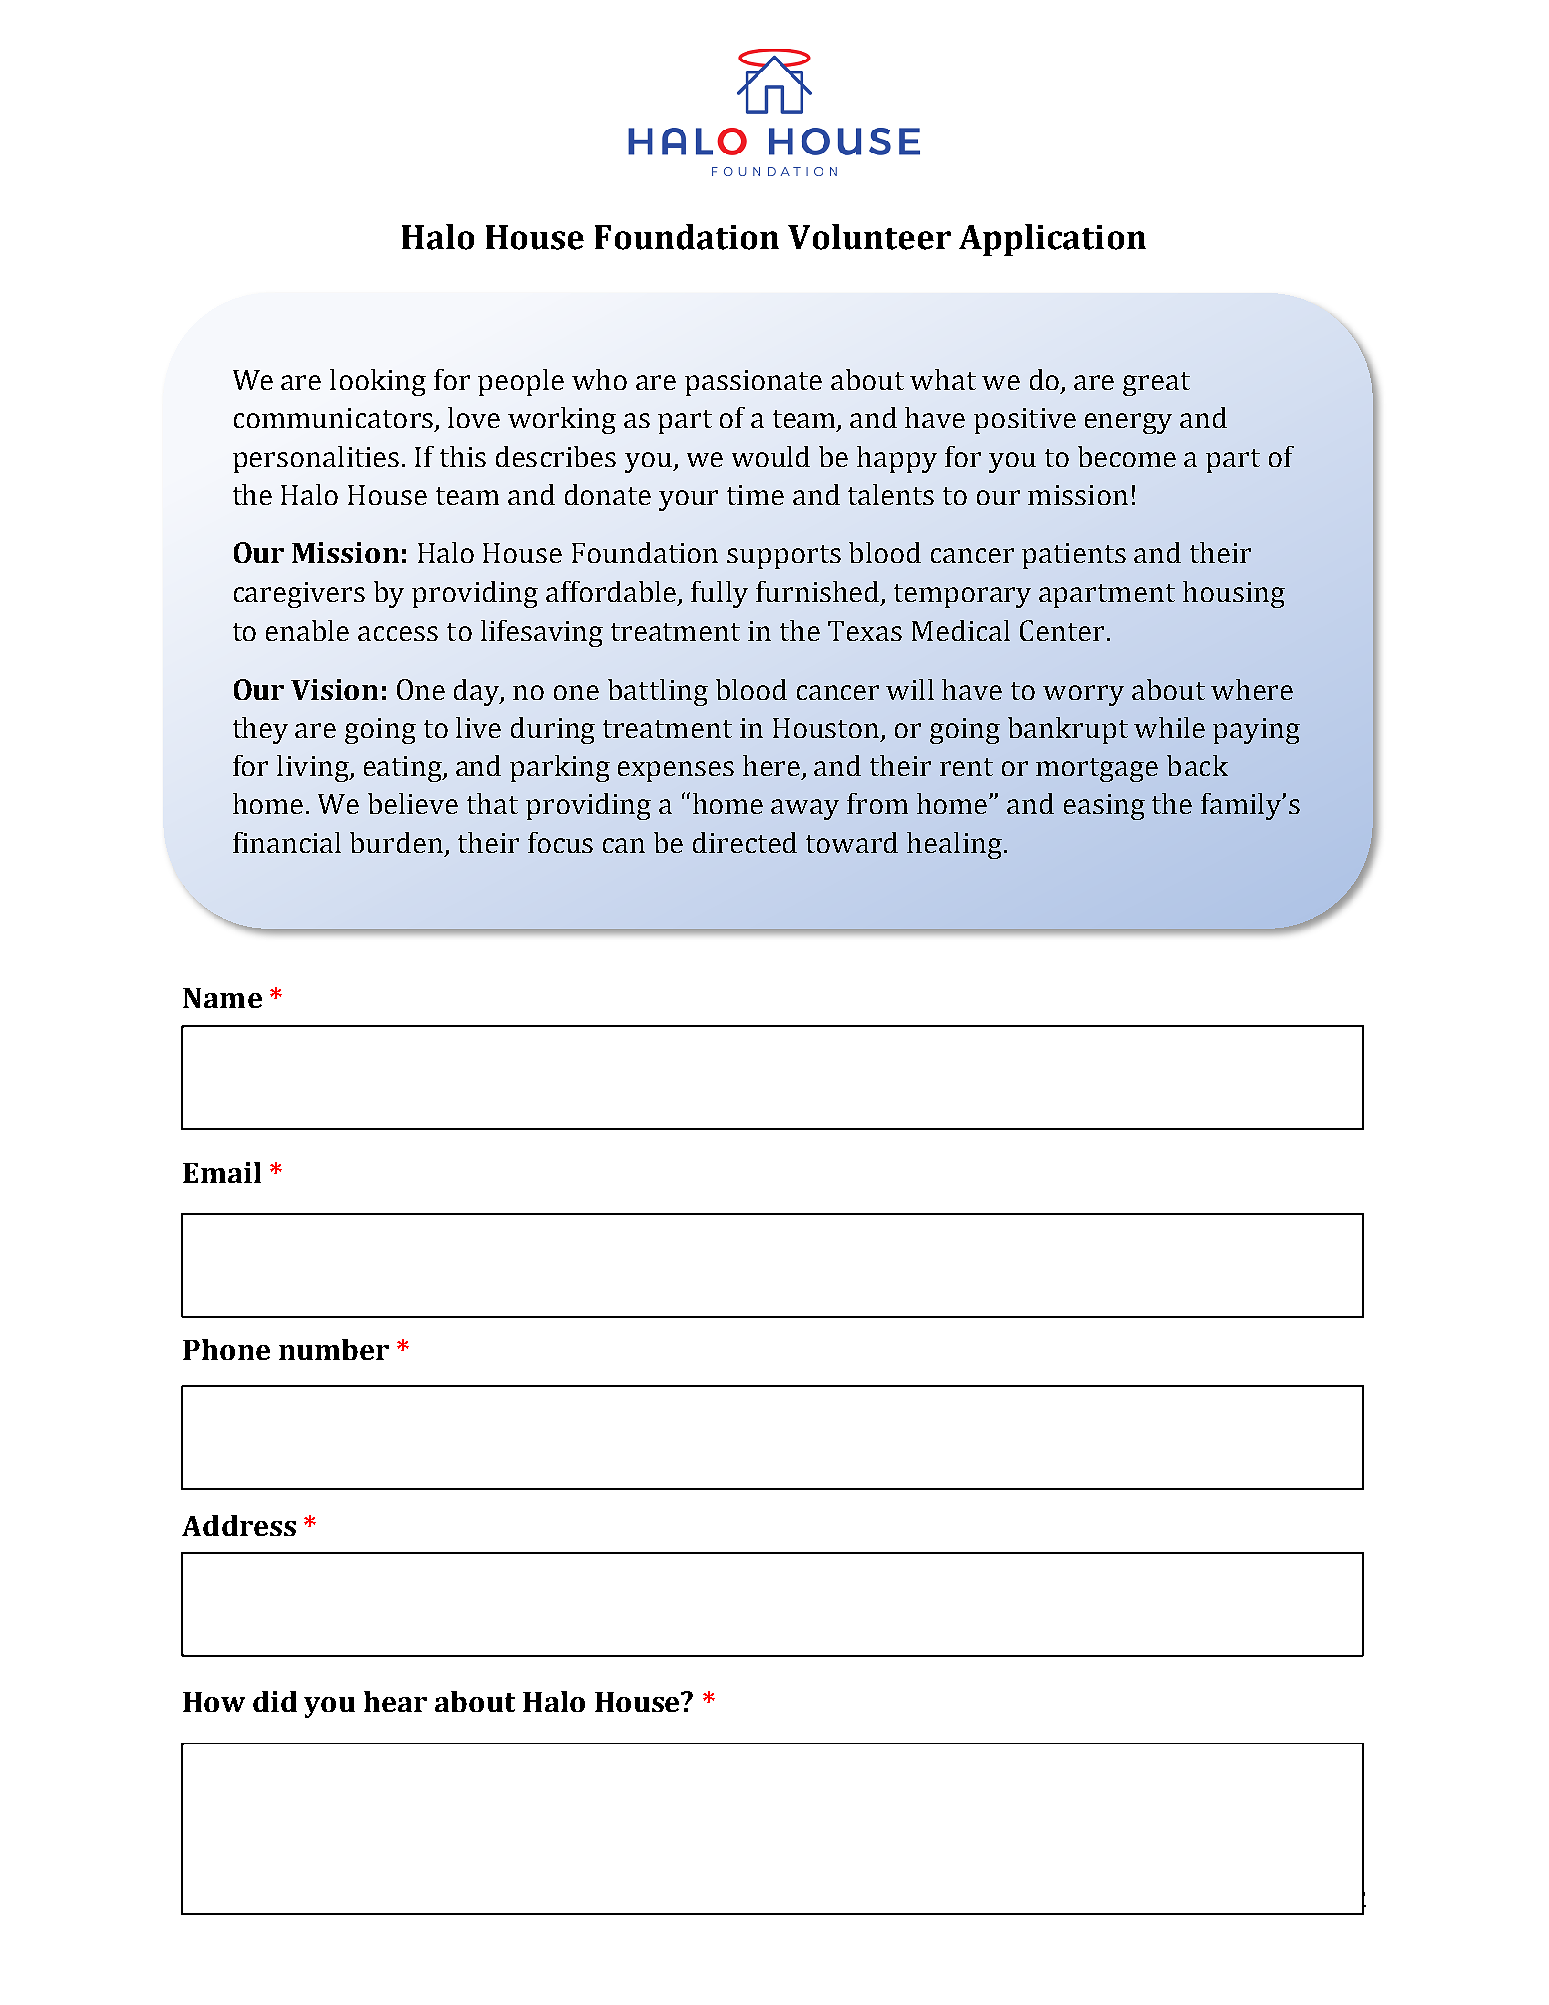 Image resolution: width=1549 pixels, height=2005 pixels. Describe the element at coordinates (378, 382) in the image. I see `looking` at that location.
